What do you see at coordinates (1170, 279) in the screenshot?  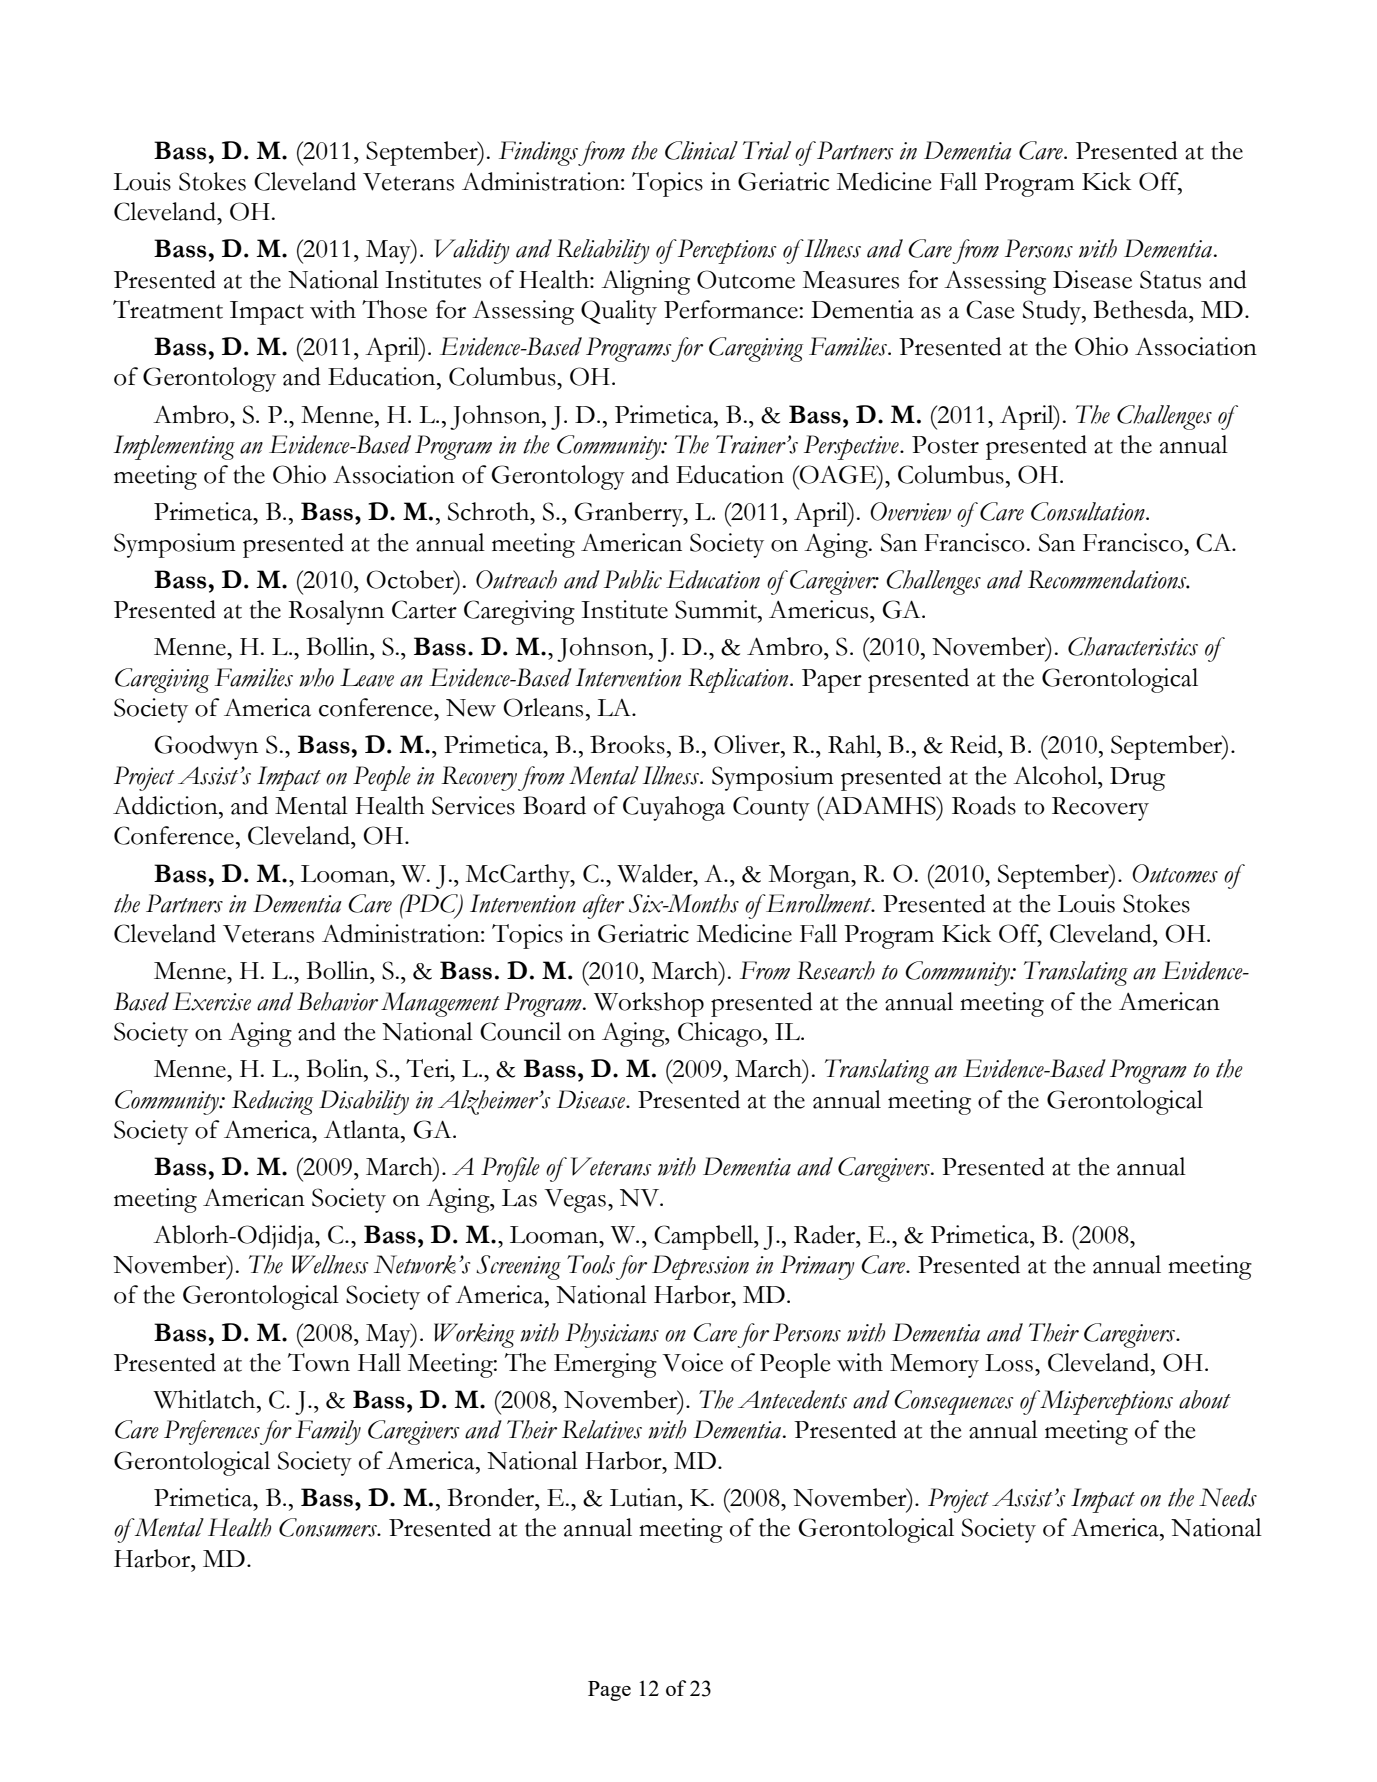 I see `Status` at bounding box center [1170, 279].
